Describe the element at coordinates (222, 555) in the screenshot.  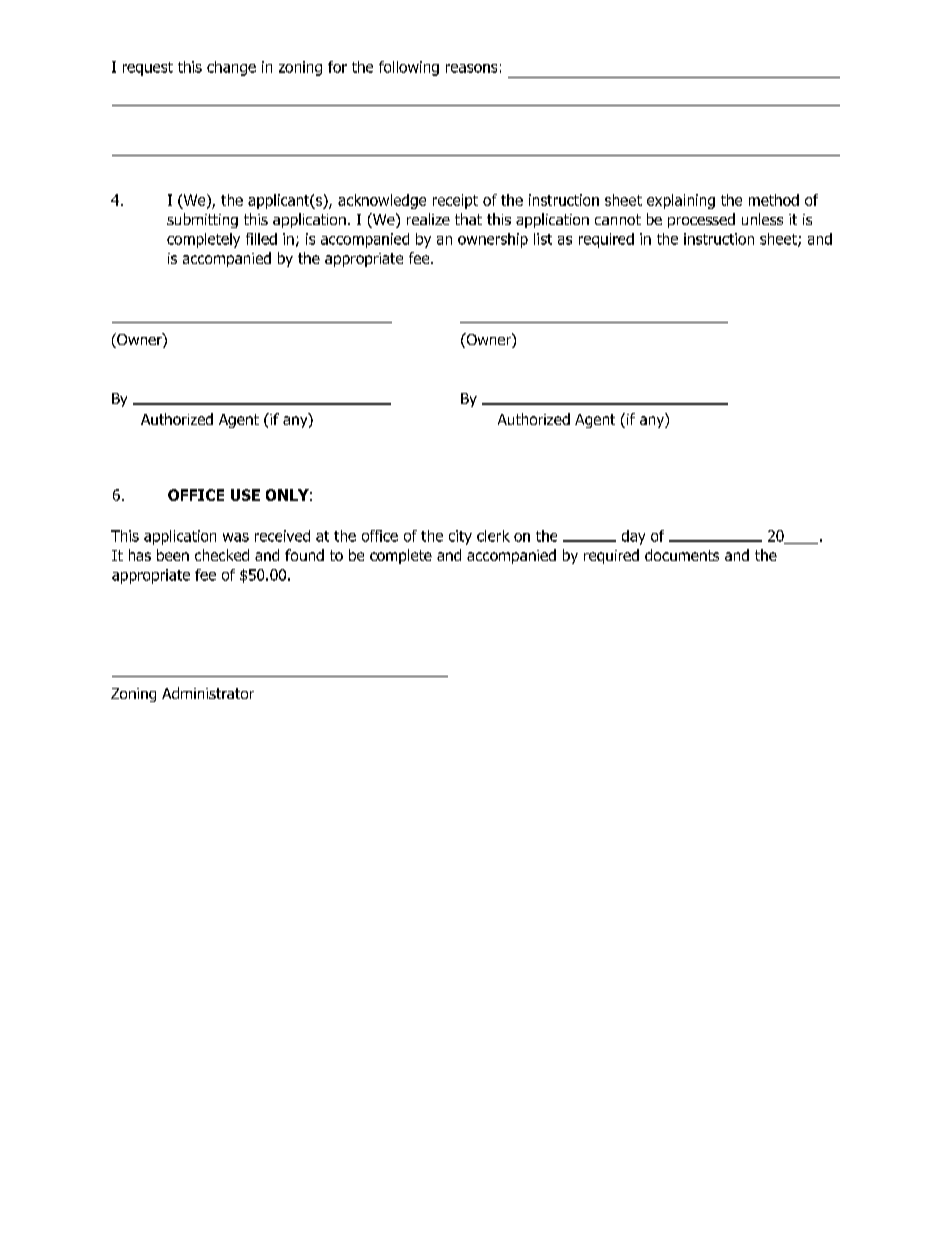
I see `checked` at that location.
